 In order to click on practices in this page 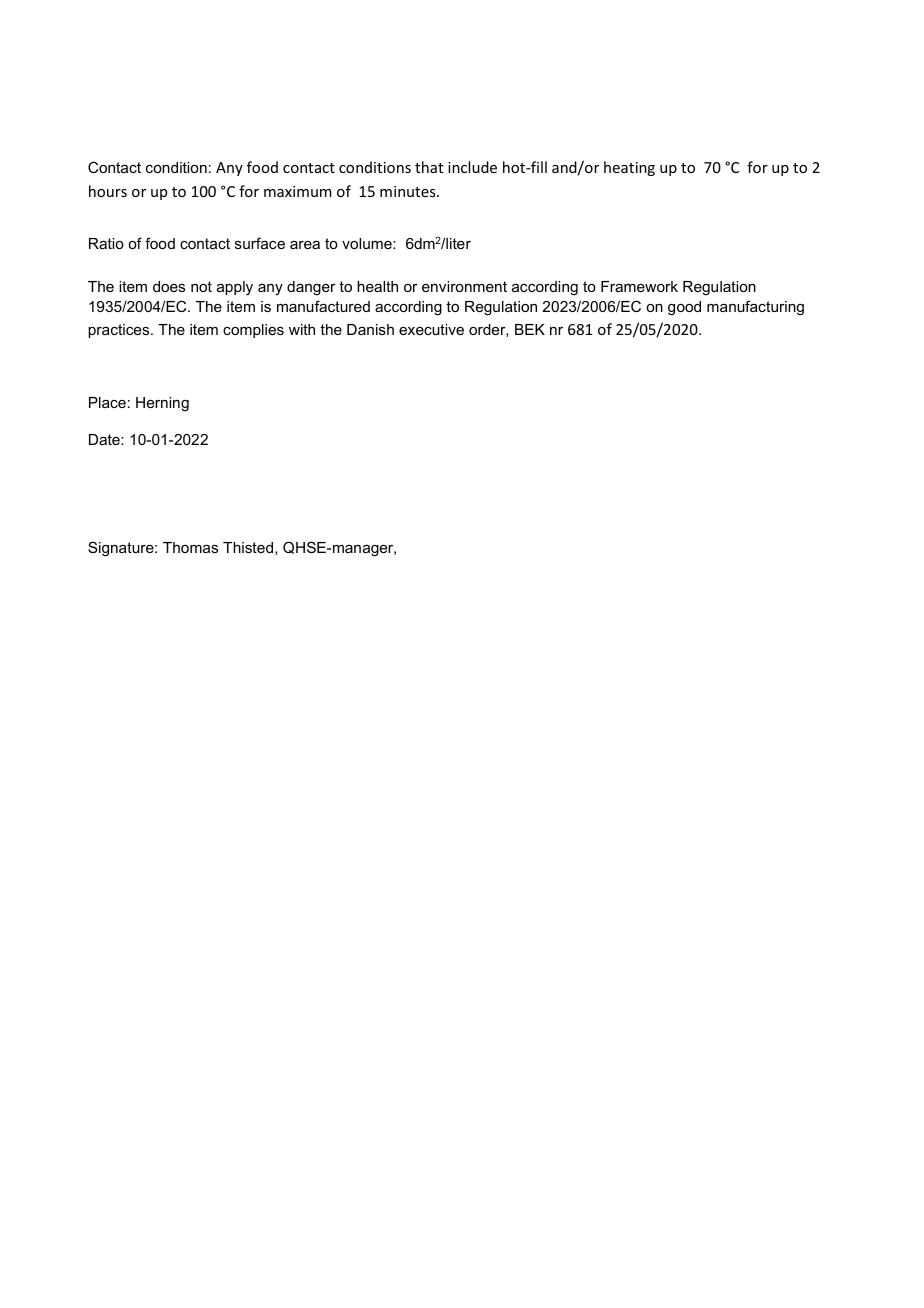, I will do `click(120, 331)`.
